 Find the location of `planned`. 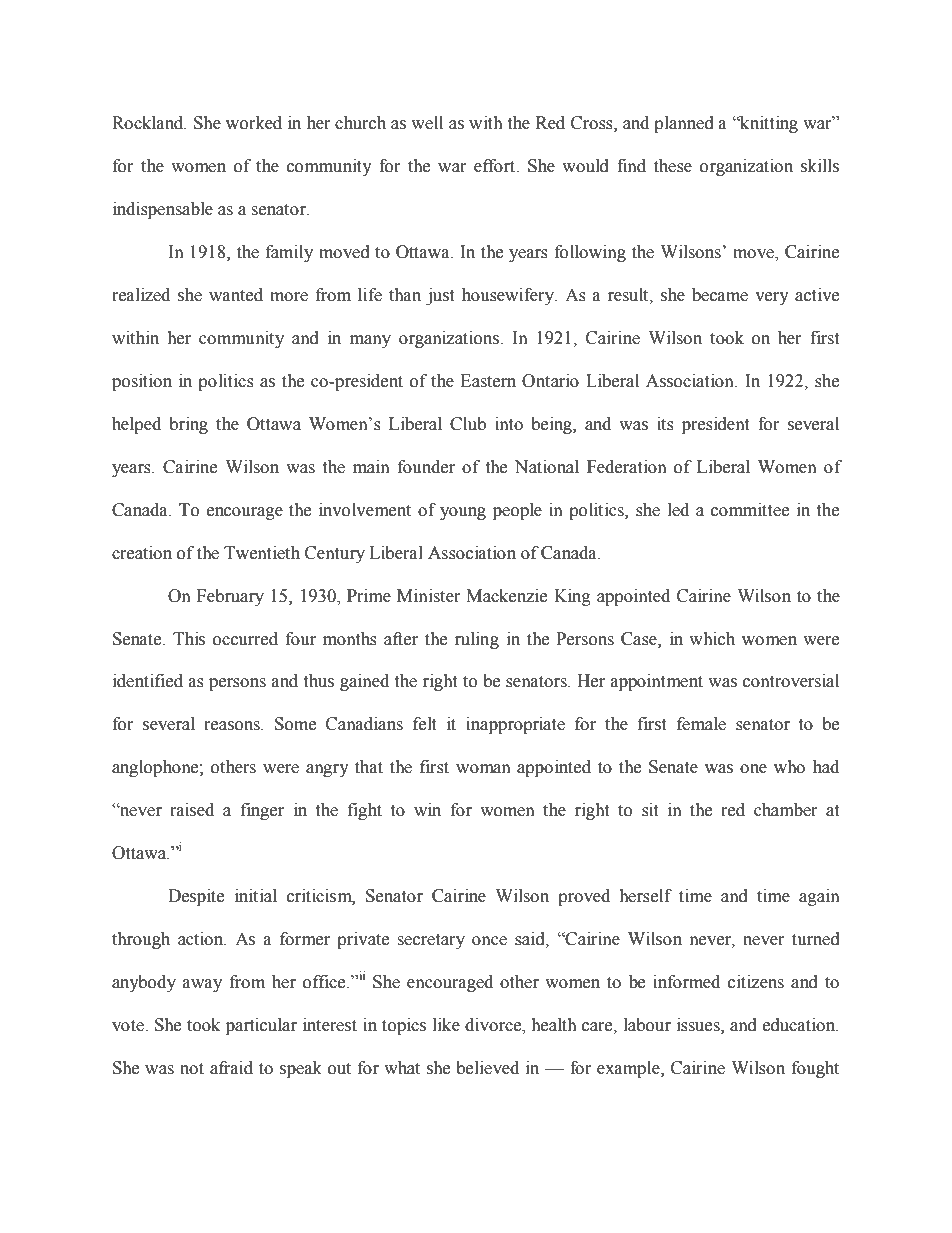

planned is located at coordinates (684, 124).
